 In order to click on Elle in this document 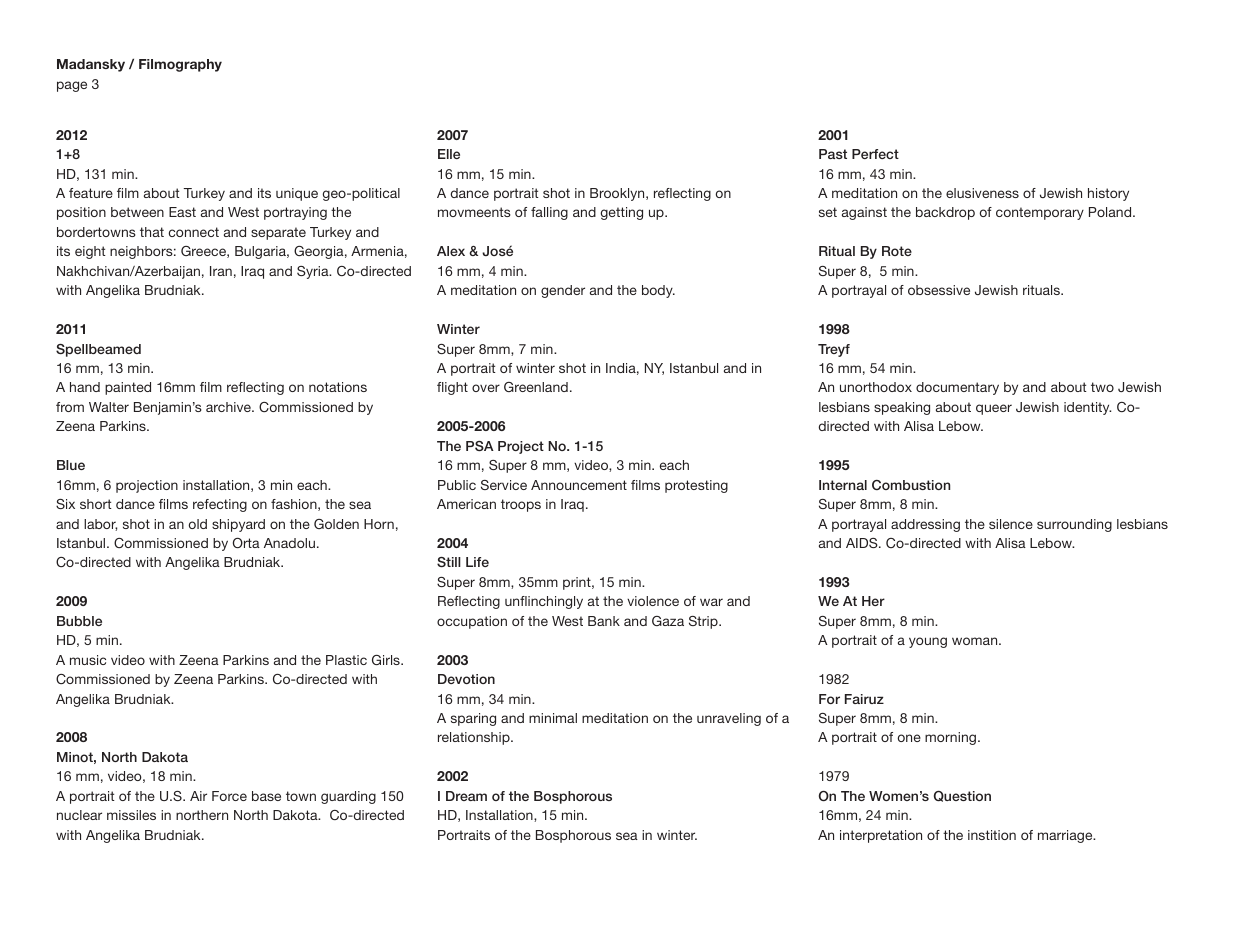, I will do `click(449, 154)`.
